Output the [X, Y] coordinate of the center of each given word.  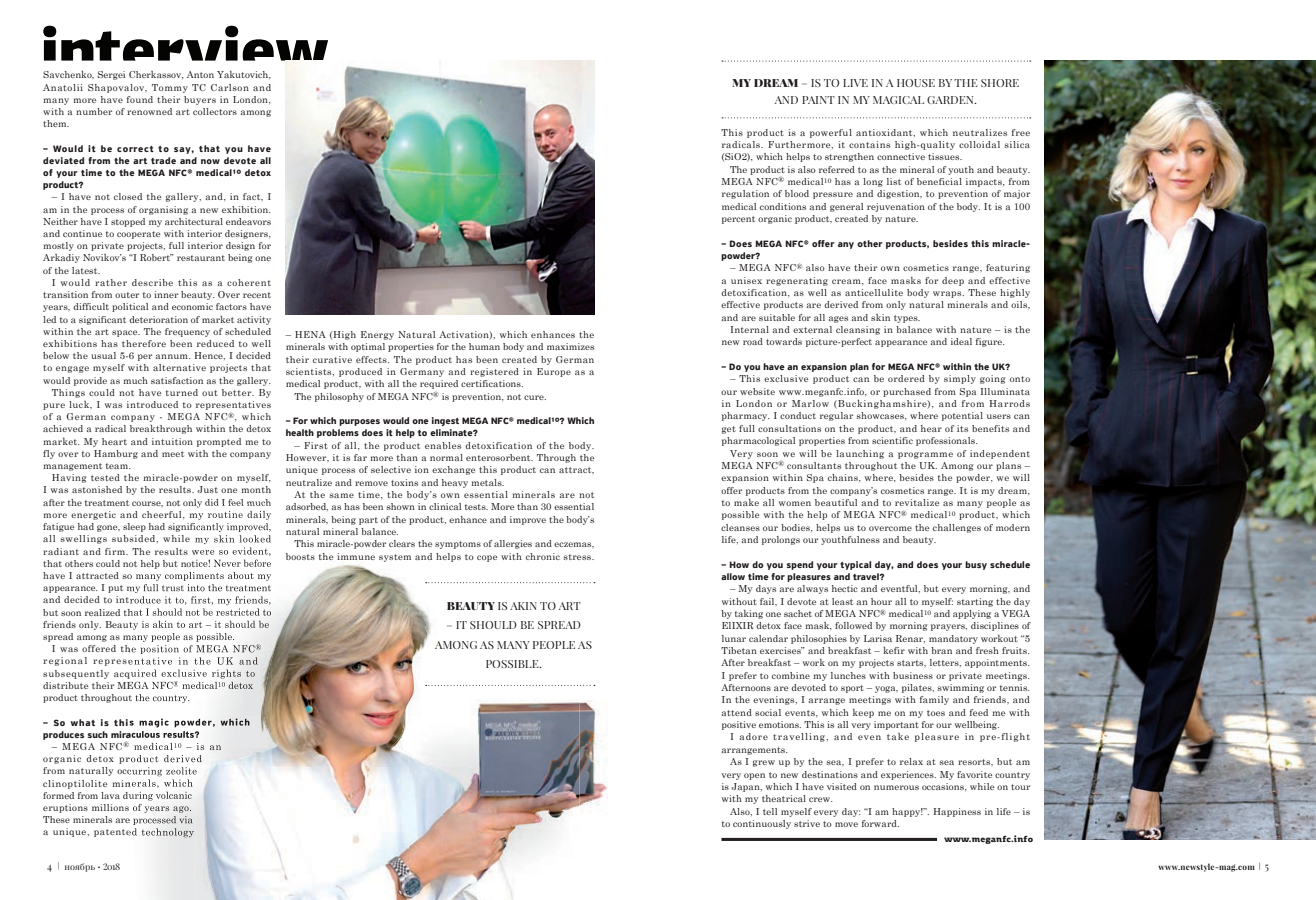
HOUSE [916, 83]
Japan [746, 787]
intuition [172, 441]
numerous [896, 787]
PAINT [818, 100]
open [754, 776]
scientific [892, 440]
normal [446, 457]
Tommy [170, 88]
